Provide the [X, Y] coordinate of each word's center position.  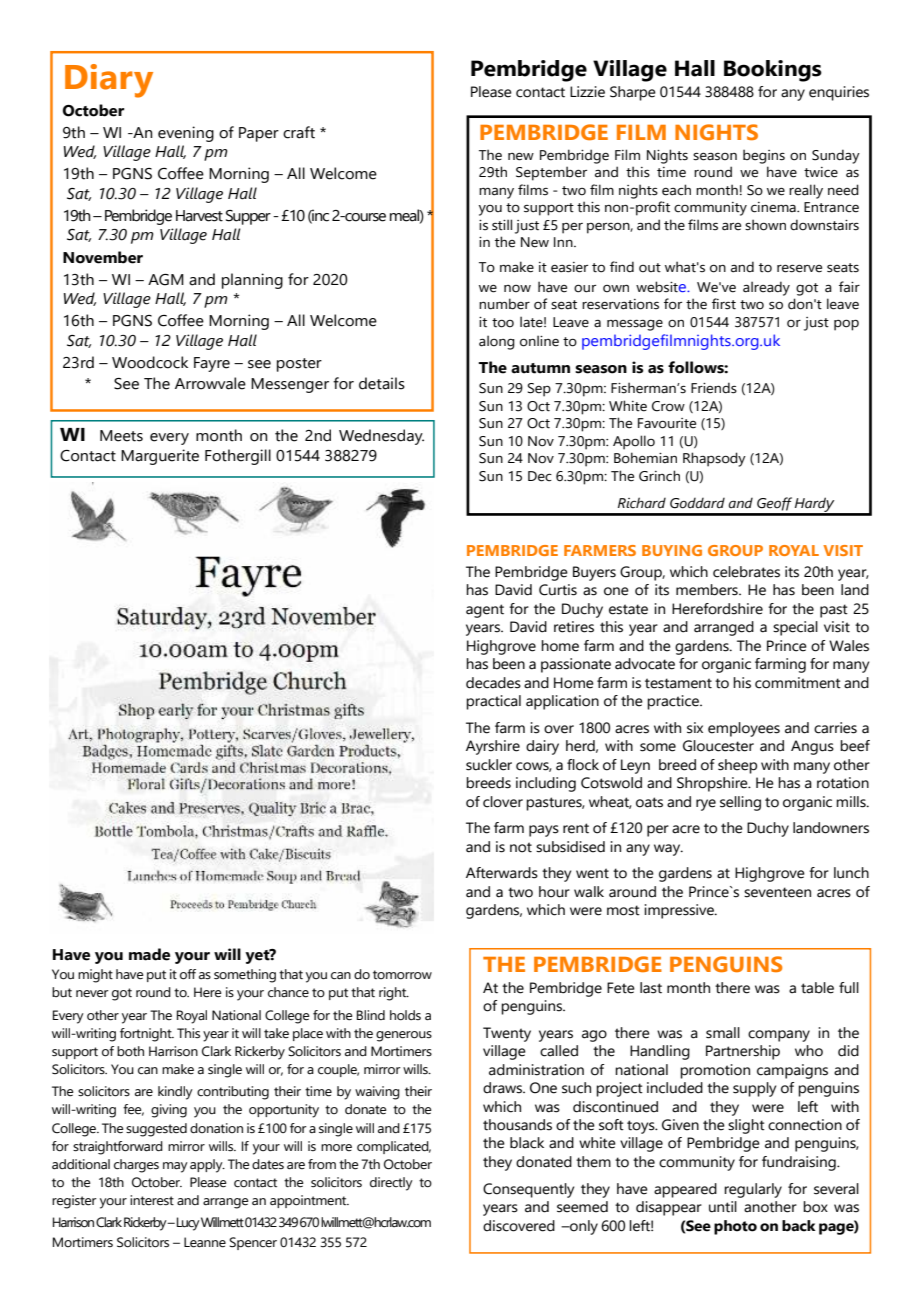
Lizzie [587, 92]
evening [186, 134]
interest [152, 1200]
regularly [753, 1190]
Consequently [528, 1190]
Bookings [773, 71]
